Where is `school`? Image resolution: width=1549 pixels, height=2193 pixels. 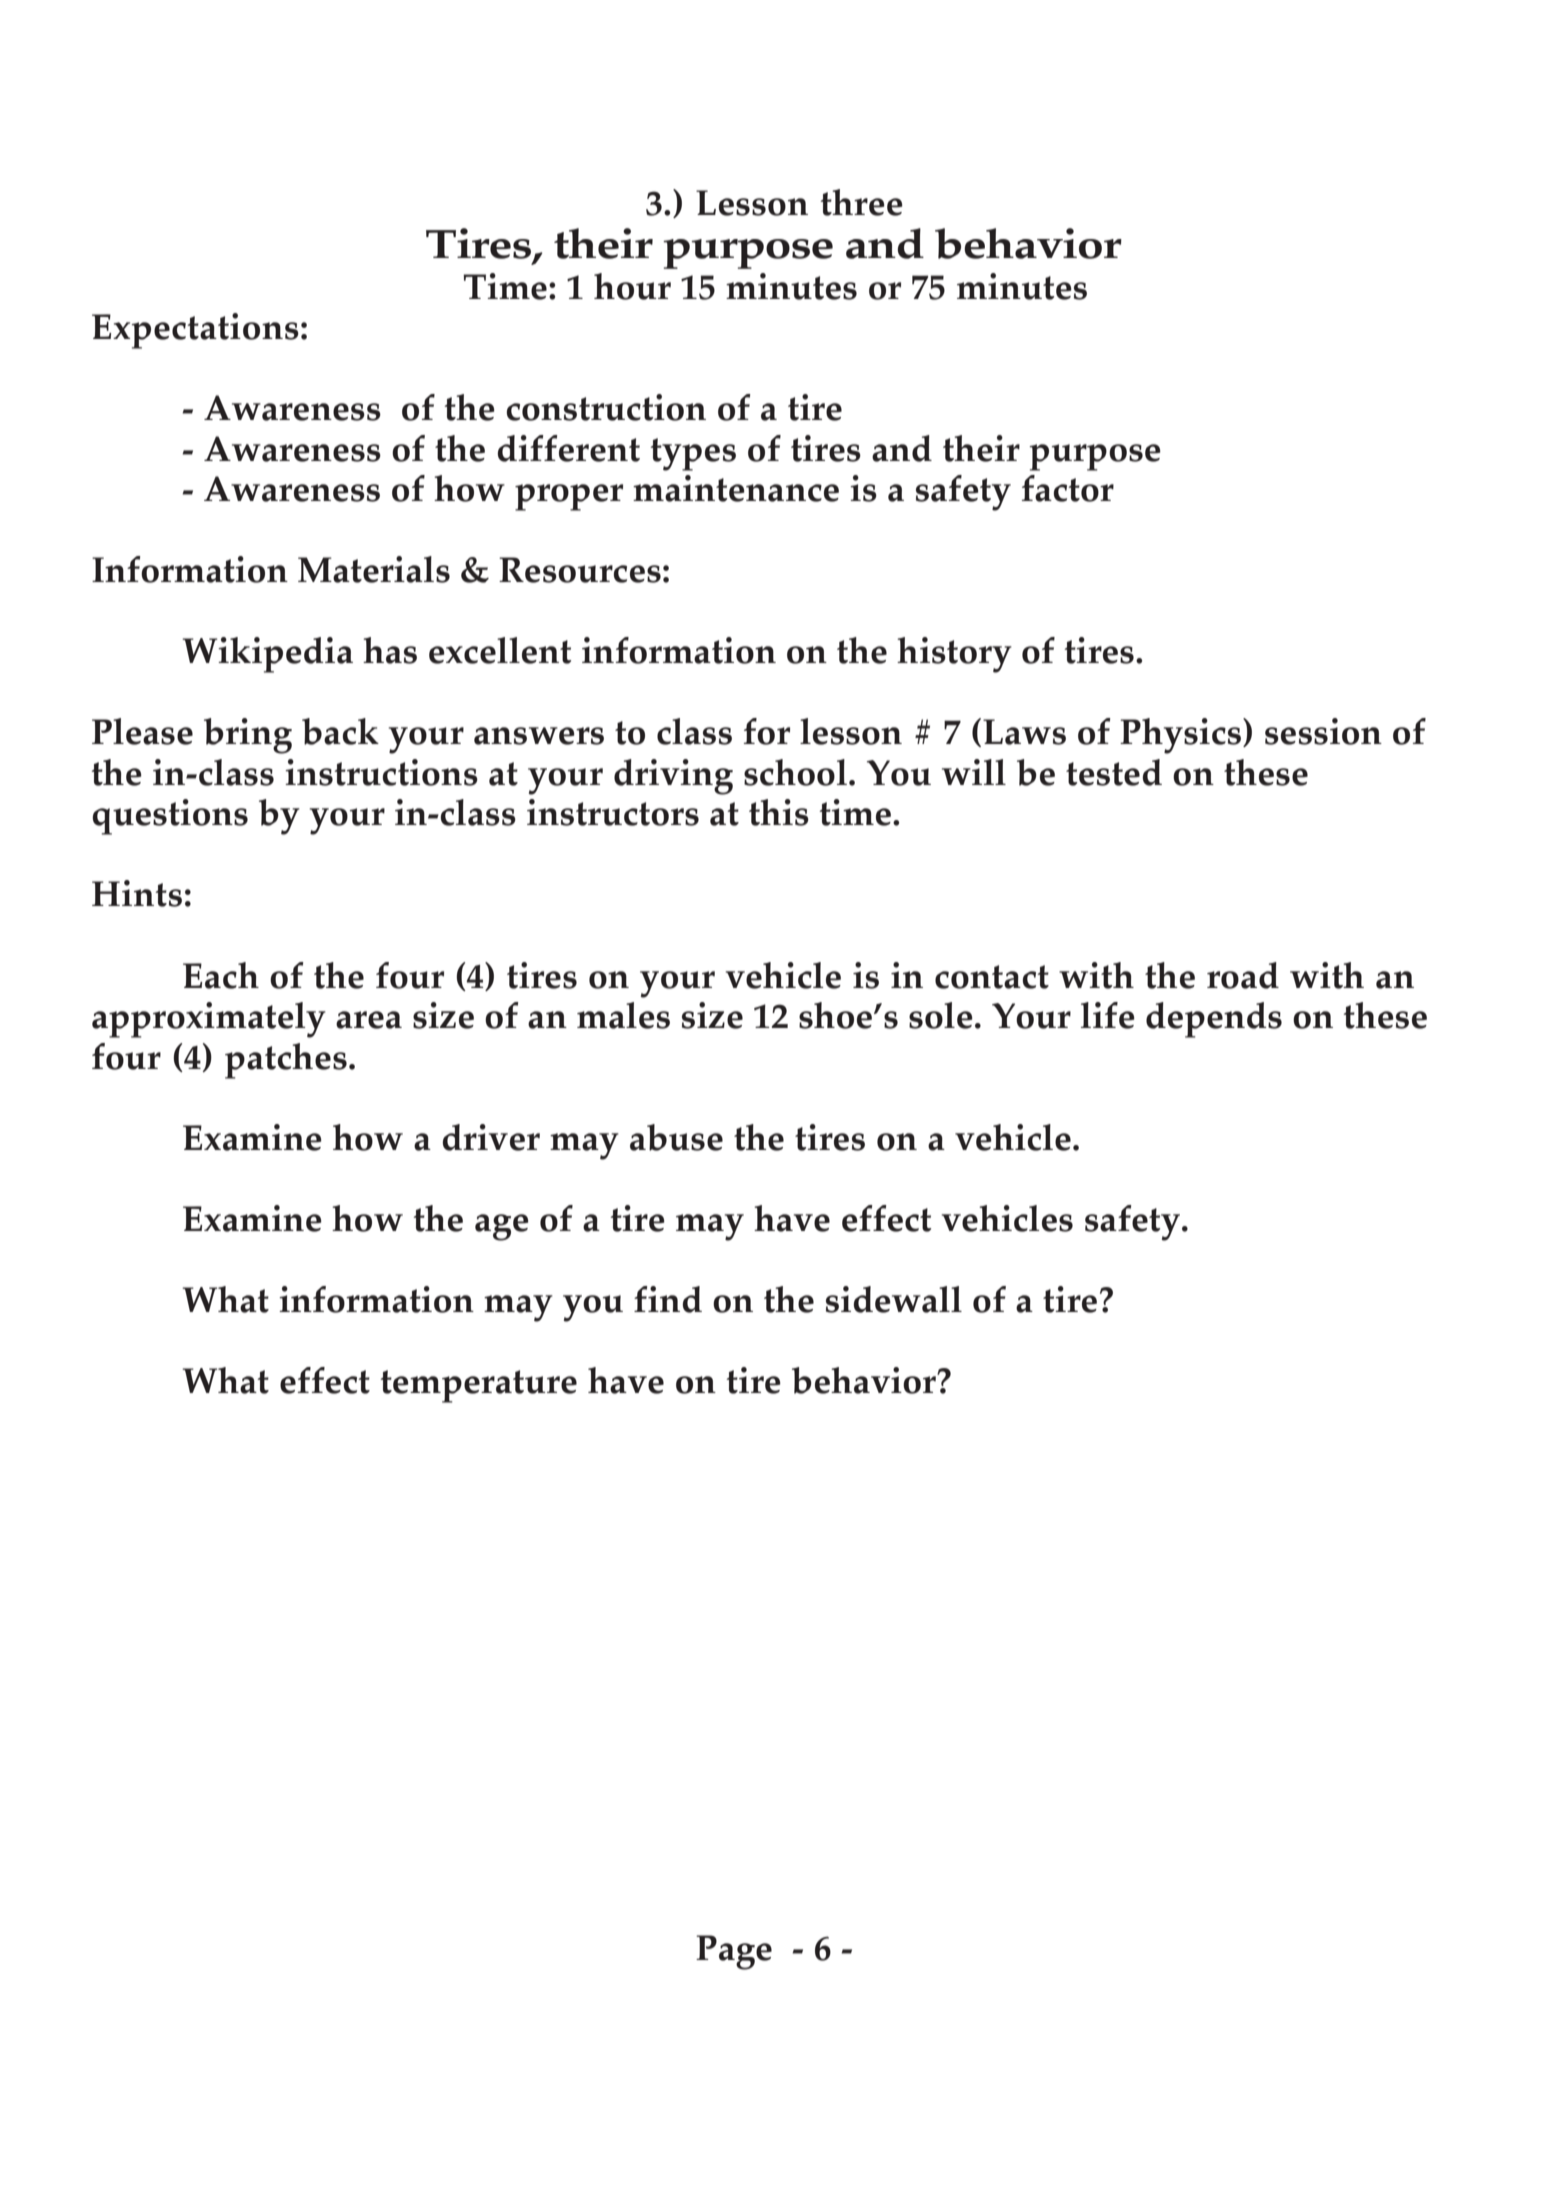 school is located at coordinates (795, 772).
